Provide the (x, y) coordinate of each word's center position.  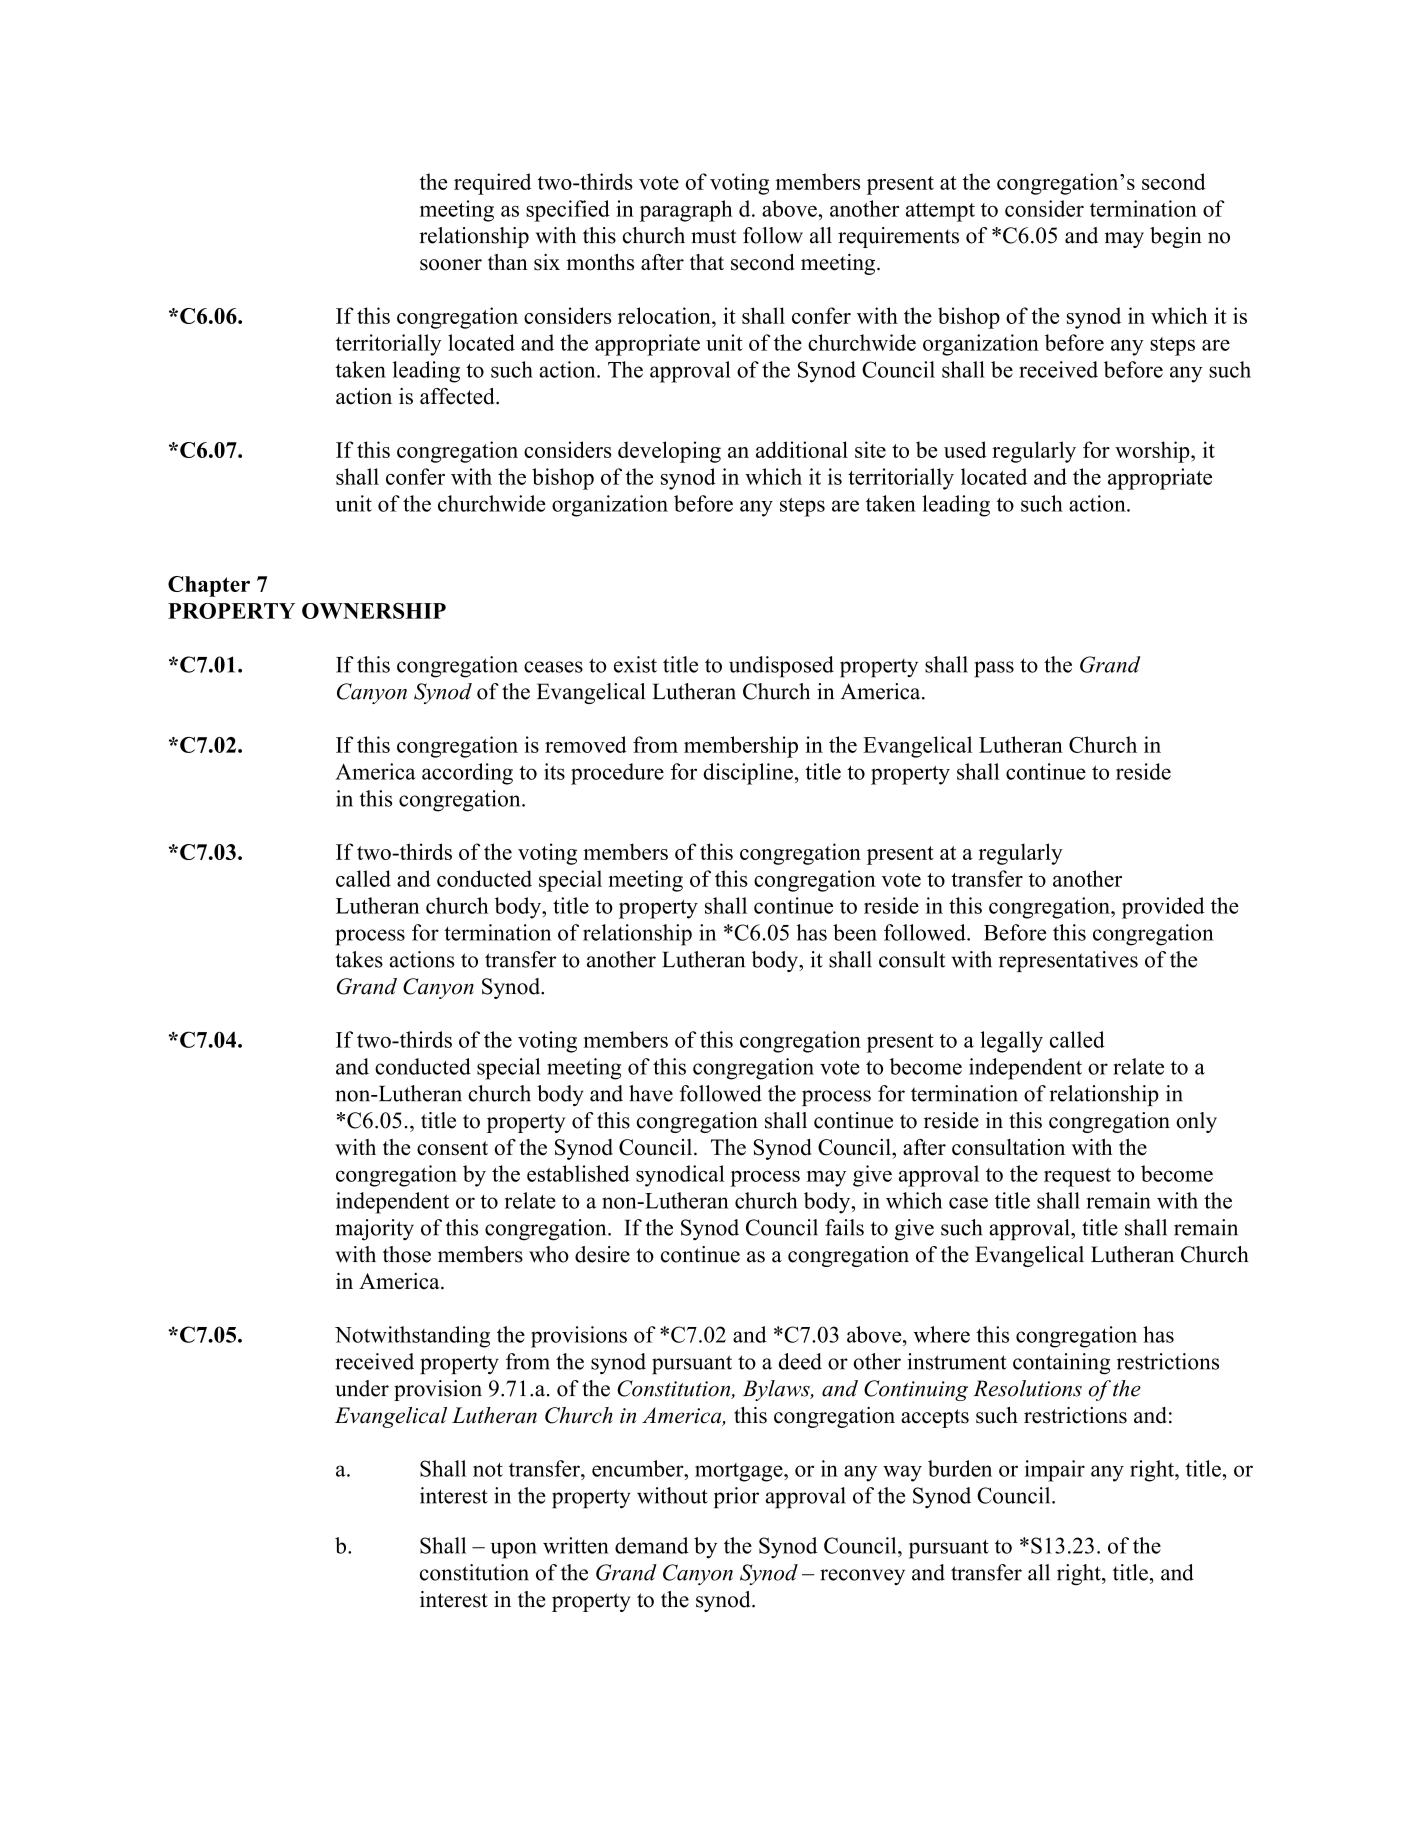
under (362, 1388)
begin (1176, 237)
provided (1163, 908)
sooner (451, 265)
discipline (748, 774)
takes (359, 959)
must (714, 236)
